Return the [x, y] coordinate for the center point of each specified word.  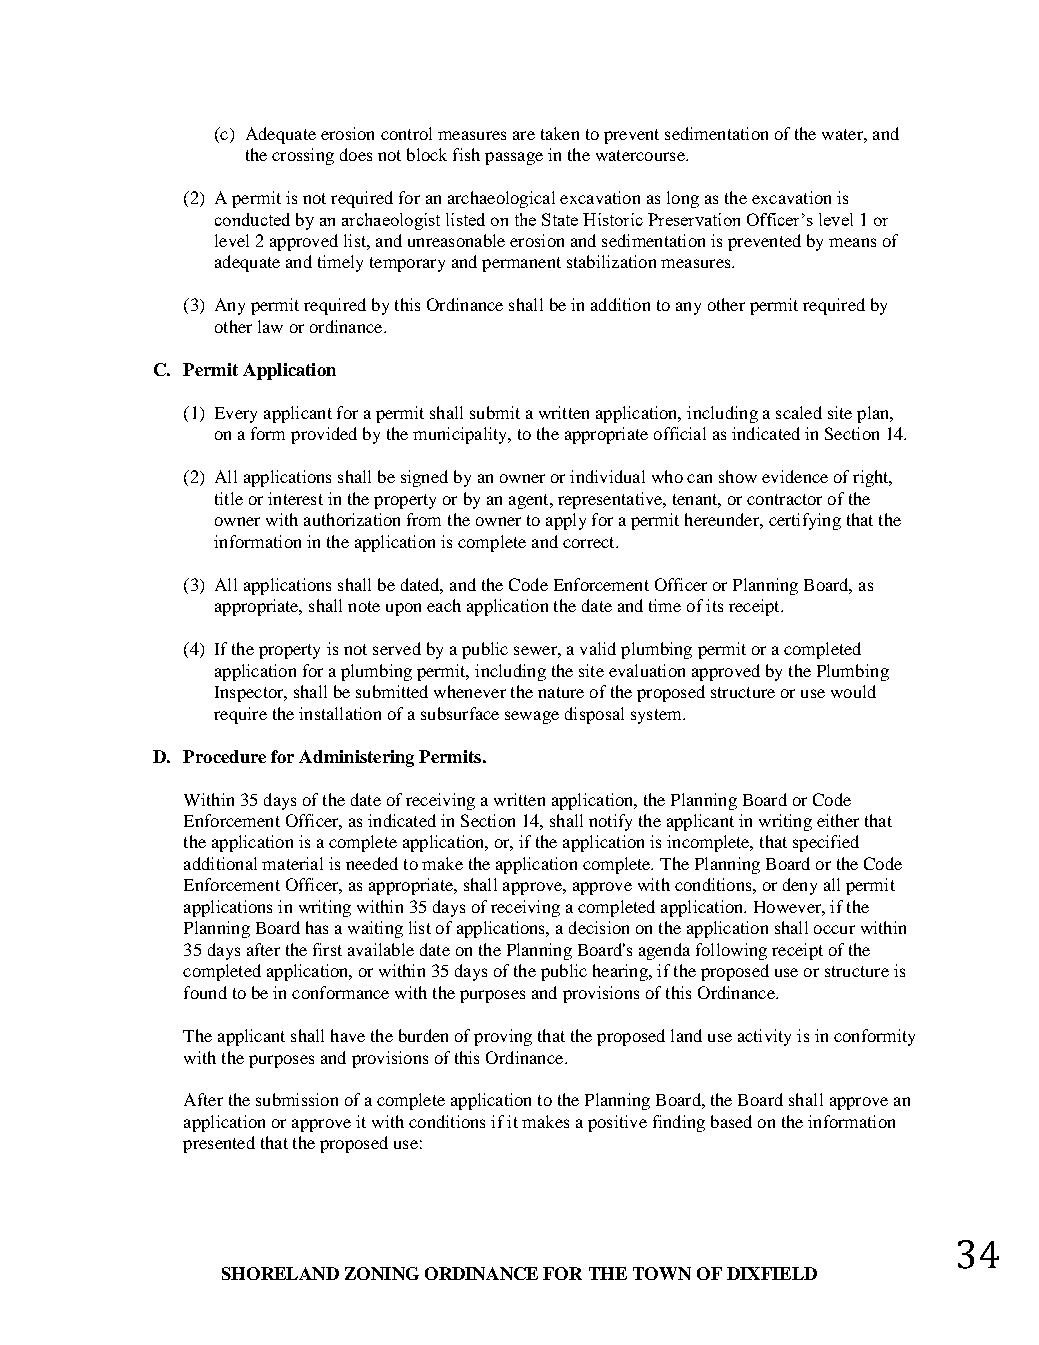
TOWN [662, 1273]
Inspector [250, 694]
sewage [532, 717]
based [731, 1121]
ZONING [382, 1273]
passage [514, 158]
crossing [303, 156]
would [853, 691]
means [852, 242]
